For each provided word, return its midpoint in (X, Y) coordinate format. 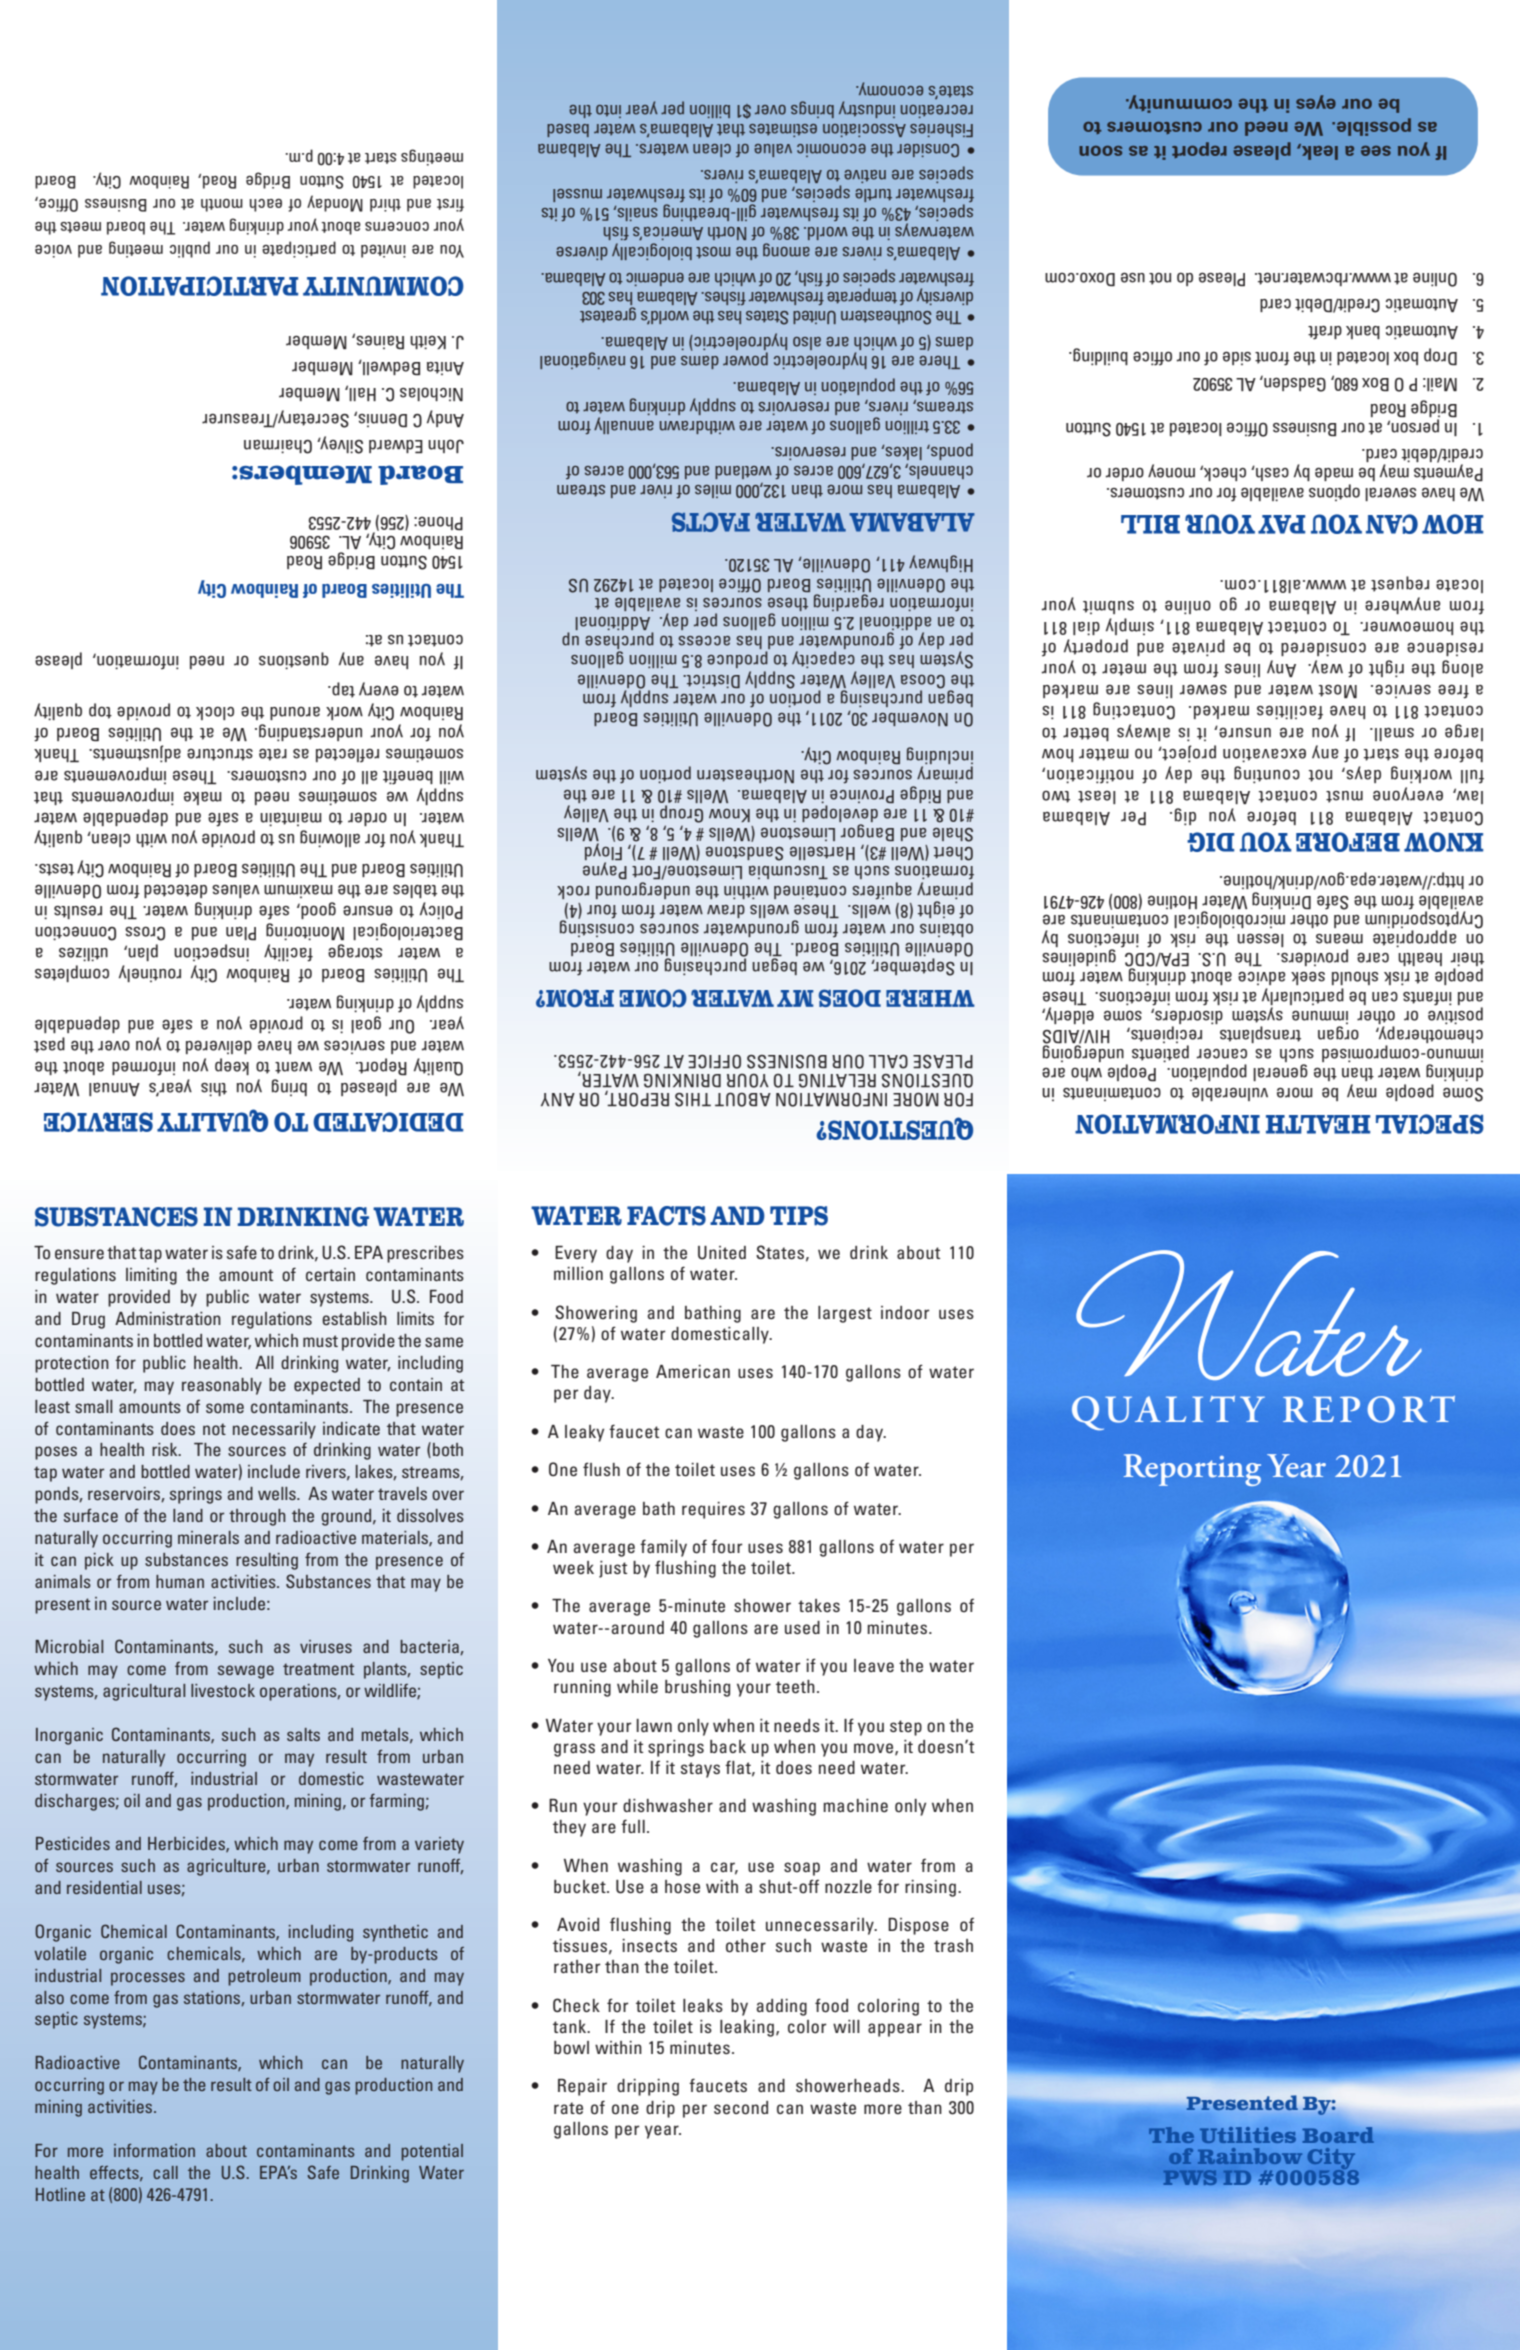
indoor (905, 1313)
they (569, 1828)
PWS (1190, 2177)
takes (819, 1606)
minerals (208, 1537)
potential (432, 2152)
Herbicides (187, 1844)
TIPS (799, 1216)
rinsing (930, 1888)
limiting (151, 1276)
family (663, 1548)
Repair (582, 2087)
